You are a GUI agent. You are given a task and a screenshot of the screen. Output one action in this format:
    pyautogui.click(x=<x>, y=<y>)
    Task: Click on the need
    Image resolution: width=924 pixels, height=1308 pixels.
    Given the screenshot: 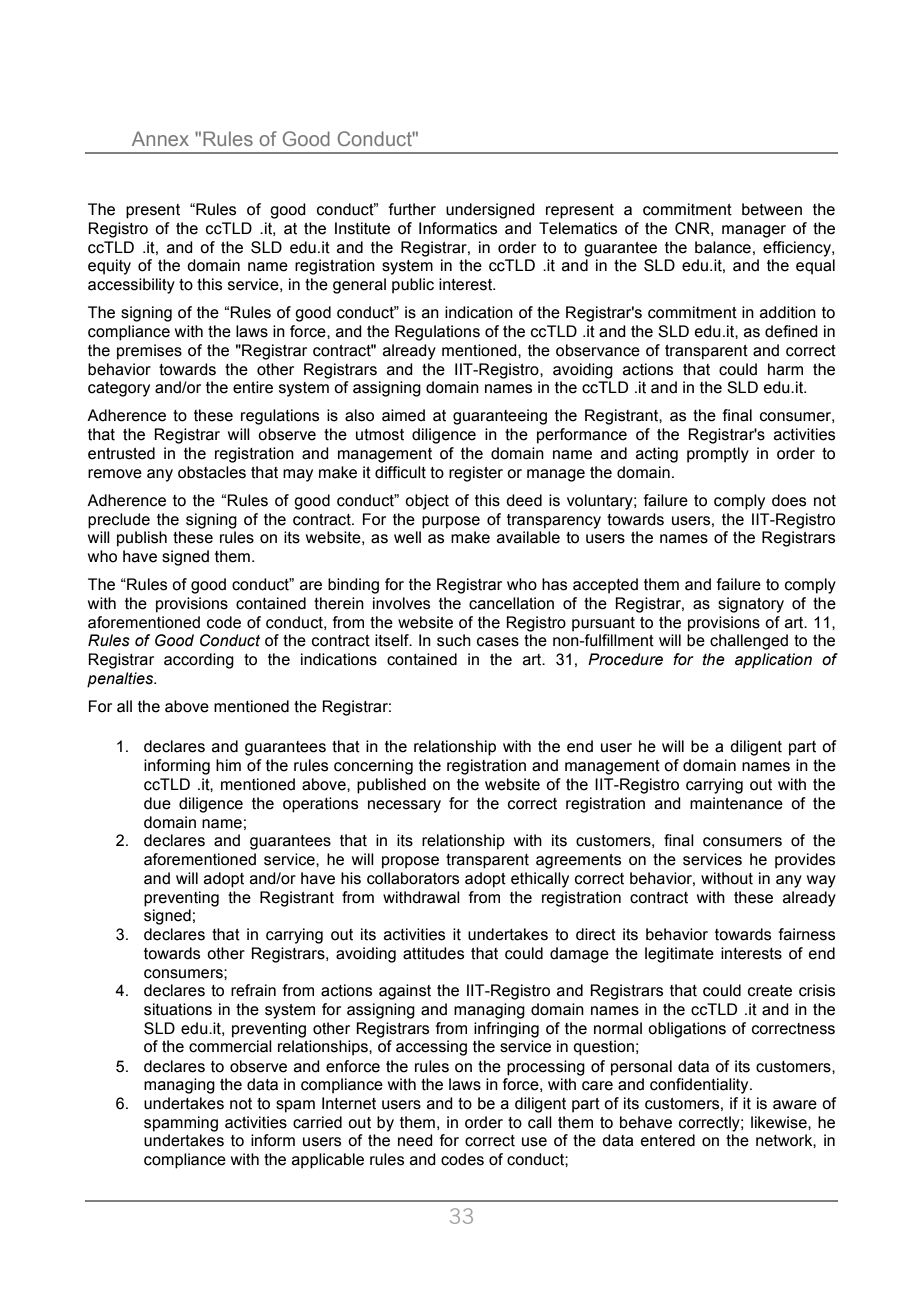 What is the action you would take?
    pyautogui.click(x=415, y=1140)
